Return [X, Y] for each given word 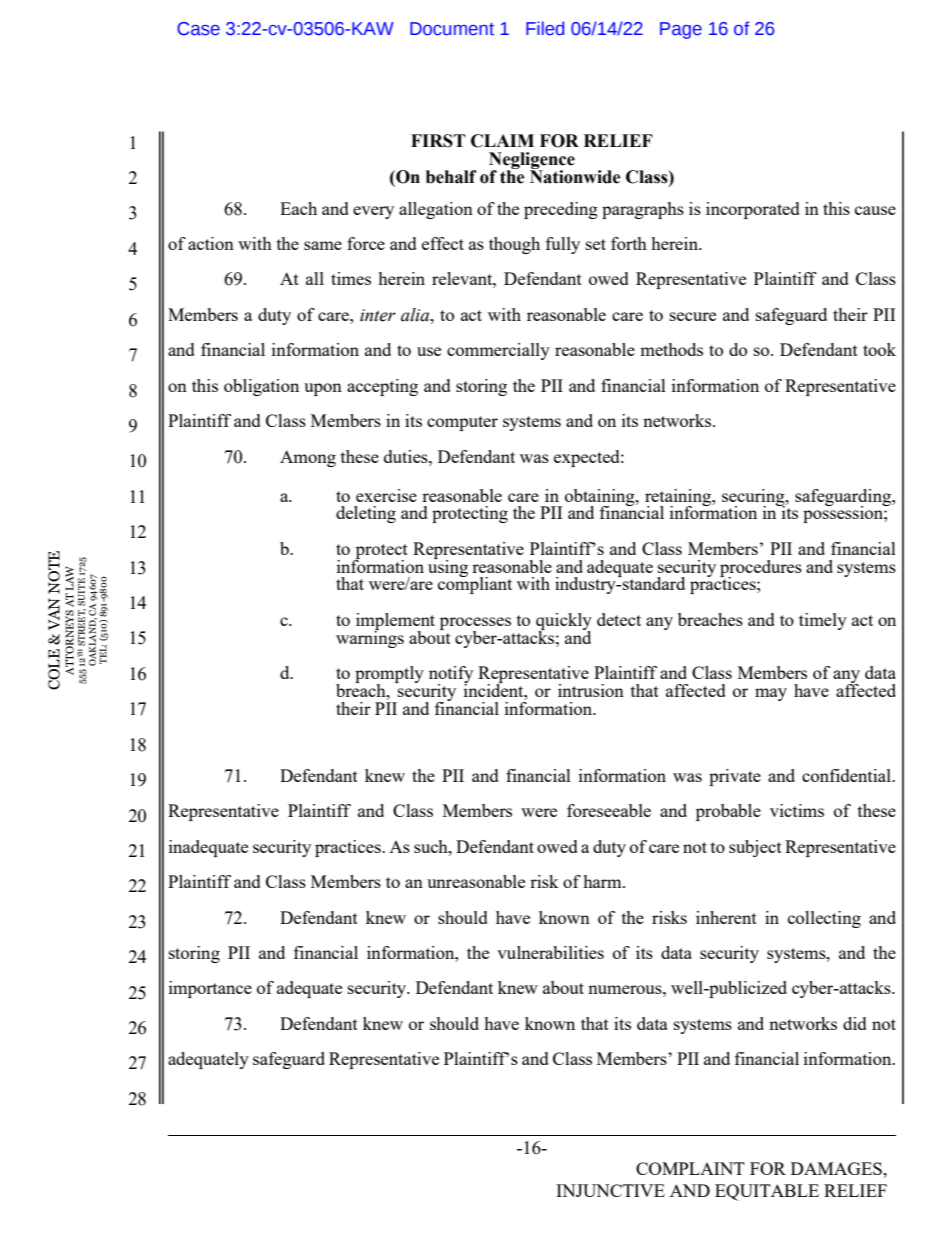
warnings [370, 638]
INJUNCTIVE [610, 1190]
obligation [261, 387]
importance [210, 989]
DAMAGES [837, 1168]
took [879, 349]
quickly [564, 622]
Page [681, 30]
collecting [824, 919]
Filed [545, 28]
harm [603, 881]
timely [823, 621]
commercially [498, 351]
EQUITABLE [767, 1192]
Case [198, 29]
